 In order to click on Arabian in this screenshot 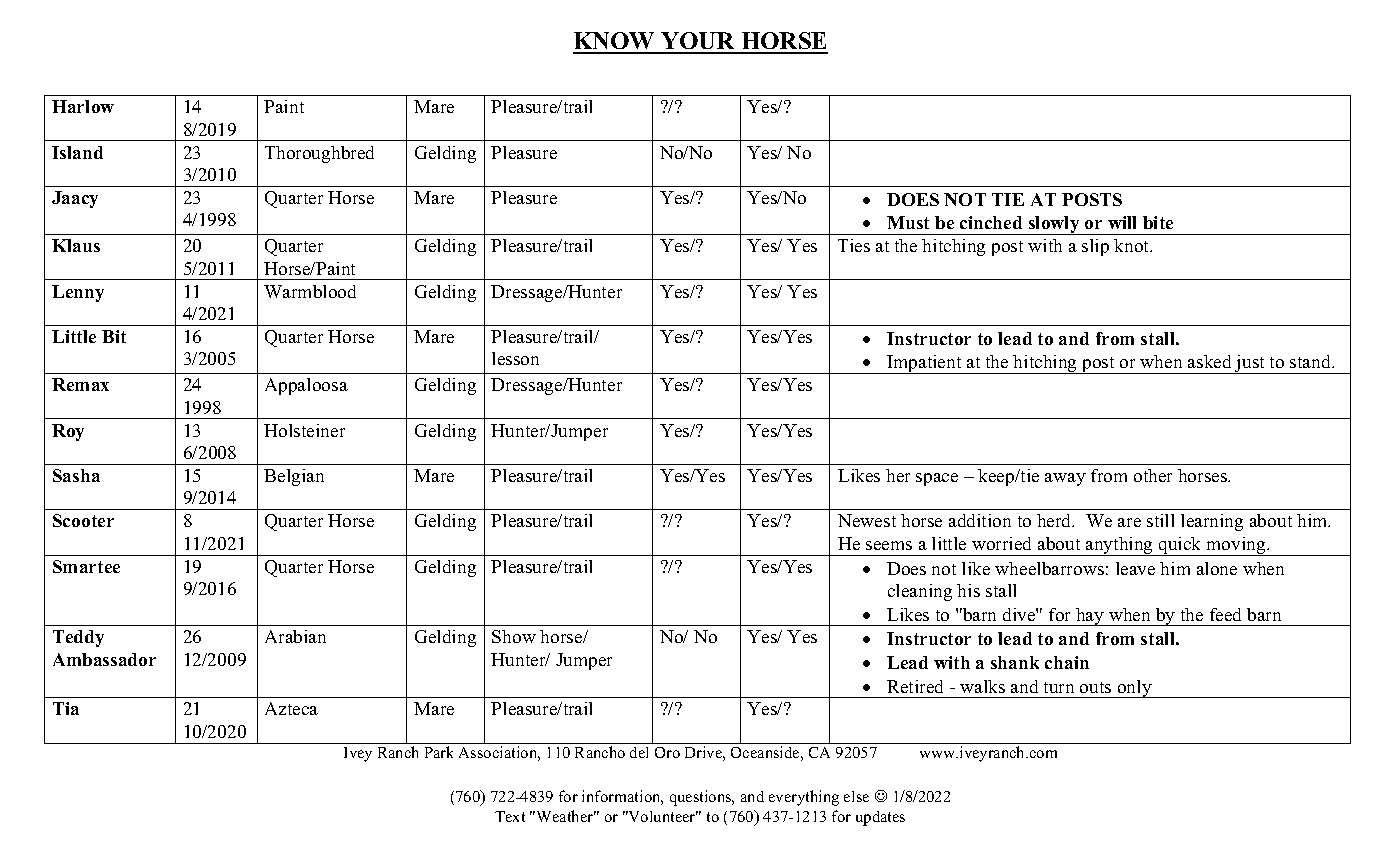, I will do `click(295, 636)`.
